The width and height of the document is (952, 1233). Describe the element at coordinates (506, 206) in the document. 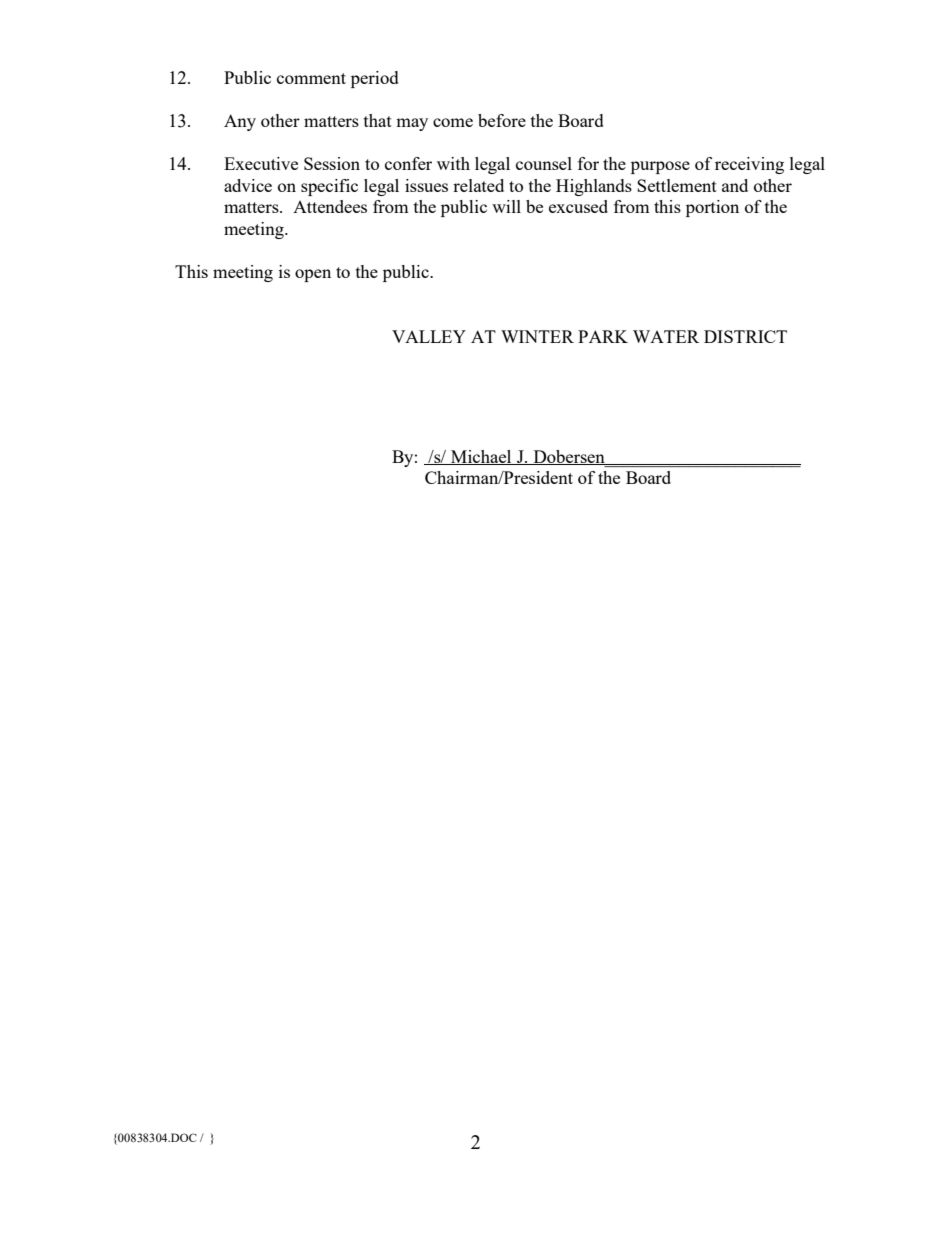

I see `will` at that location.
